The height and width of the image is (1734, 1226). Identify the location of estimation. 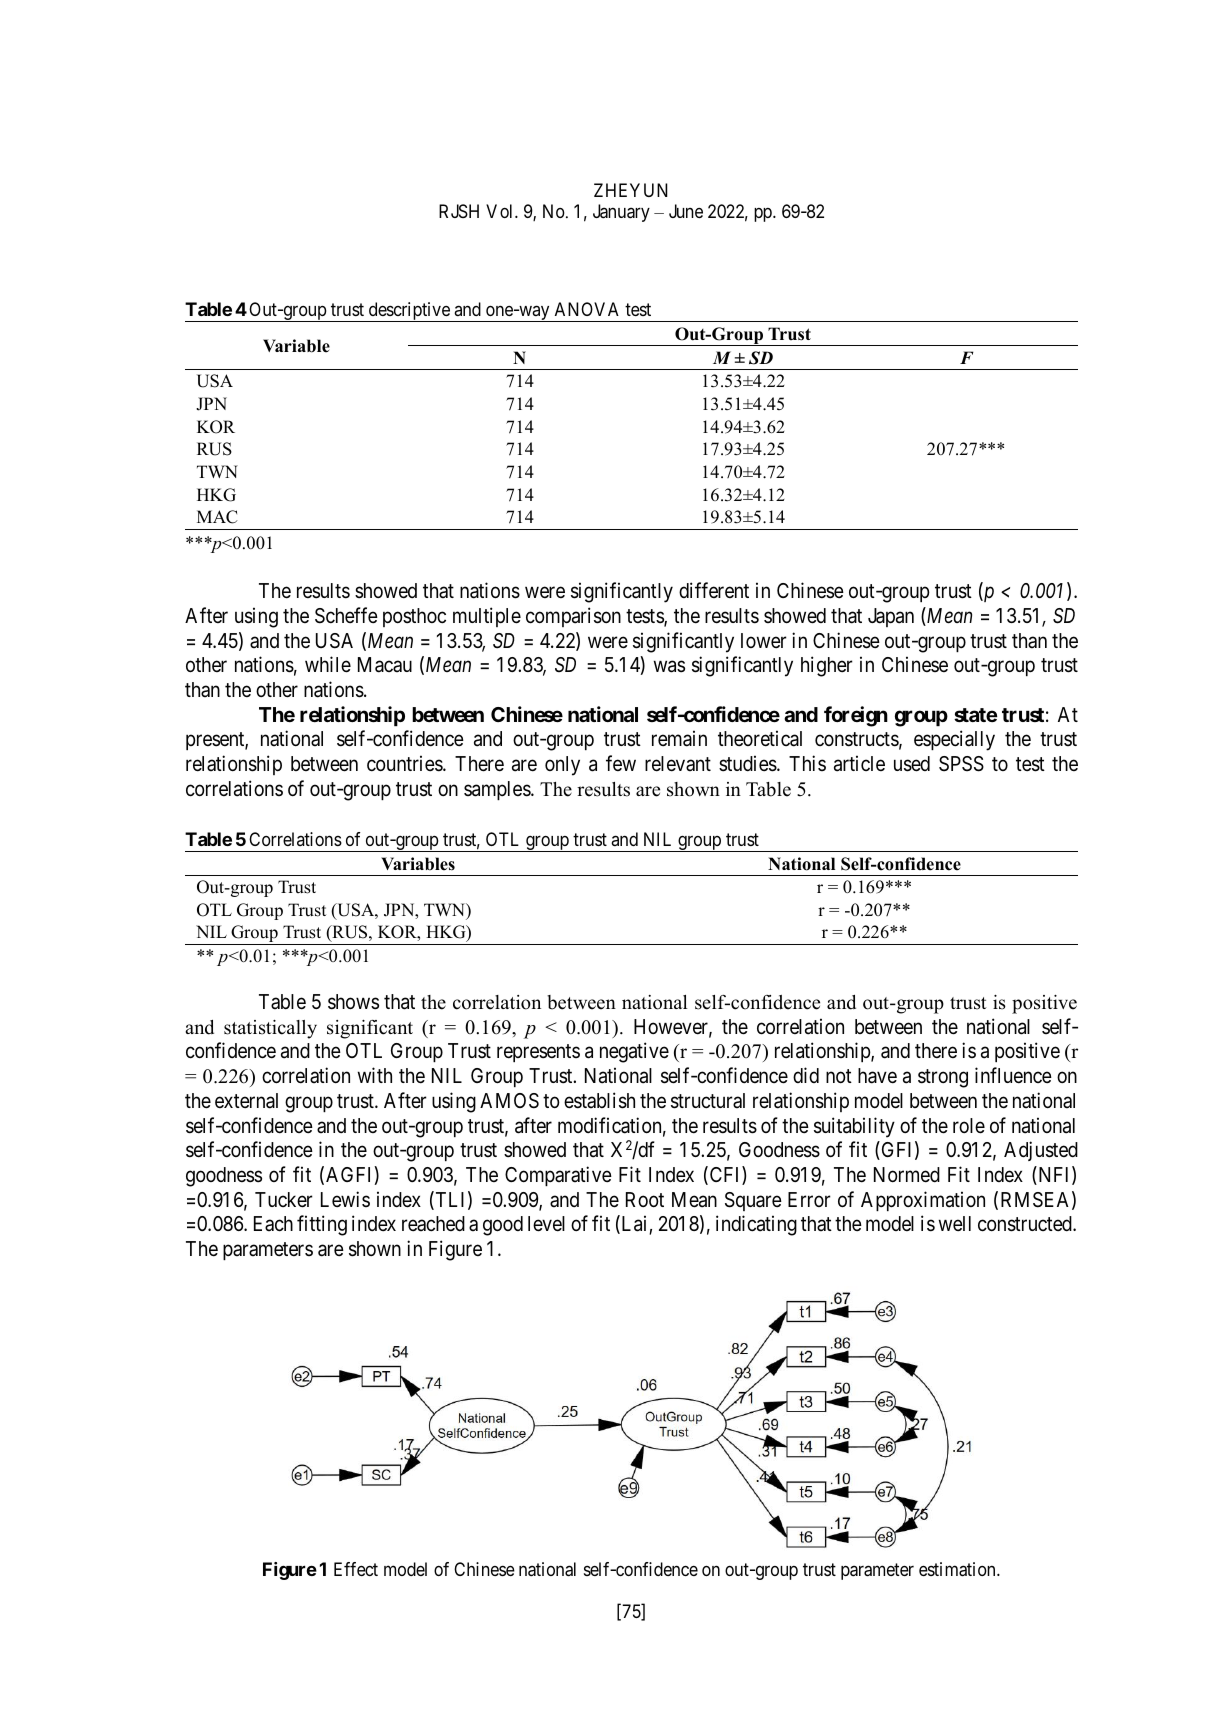
(958, 1569).
